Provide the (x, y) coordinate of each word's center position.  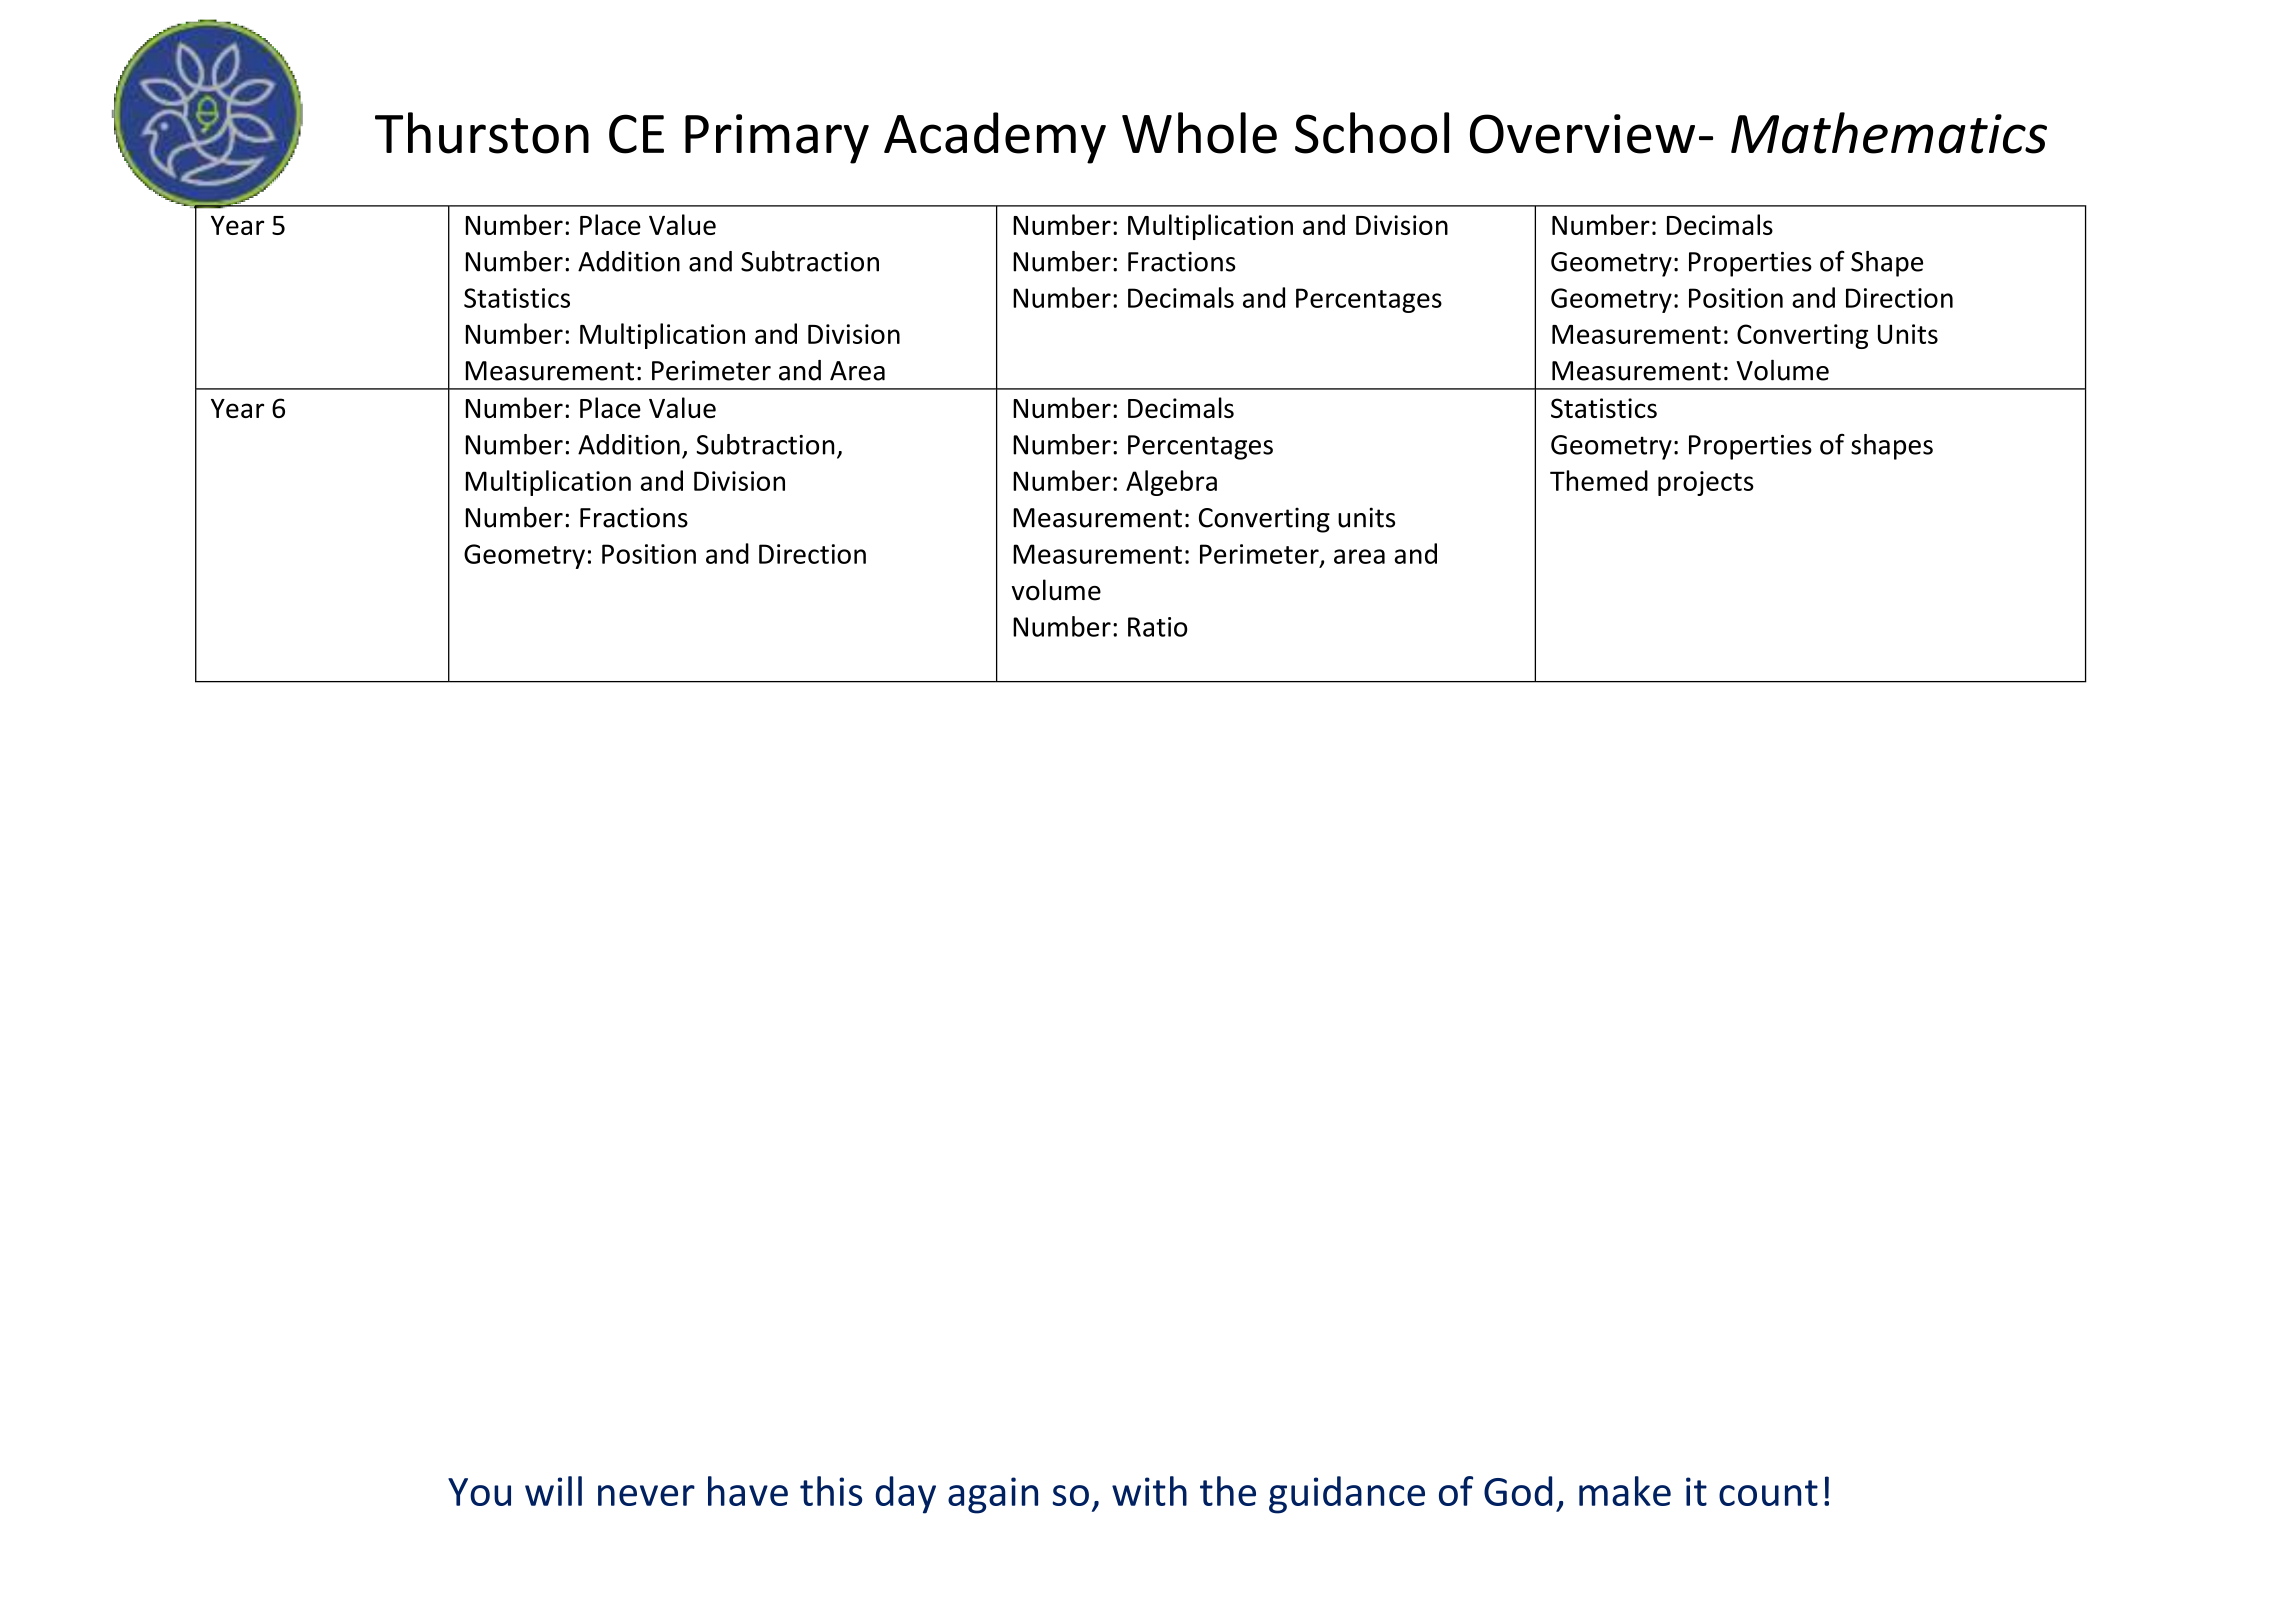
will (553, 1491)
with (1149, 1491)
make (1625, 1491)
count (1768, 1493)
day (906, 1495)
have (748, 1491)
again (993, 1495)
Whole (1199, 133)
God (1518, 1491)
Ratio (1158, 627)
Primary (777, 139)
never (646, 1495)
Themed (1599, 480)
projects (1706, 483)
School (1372, 133)
